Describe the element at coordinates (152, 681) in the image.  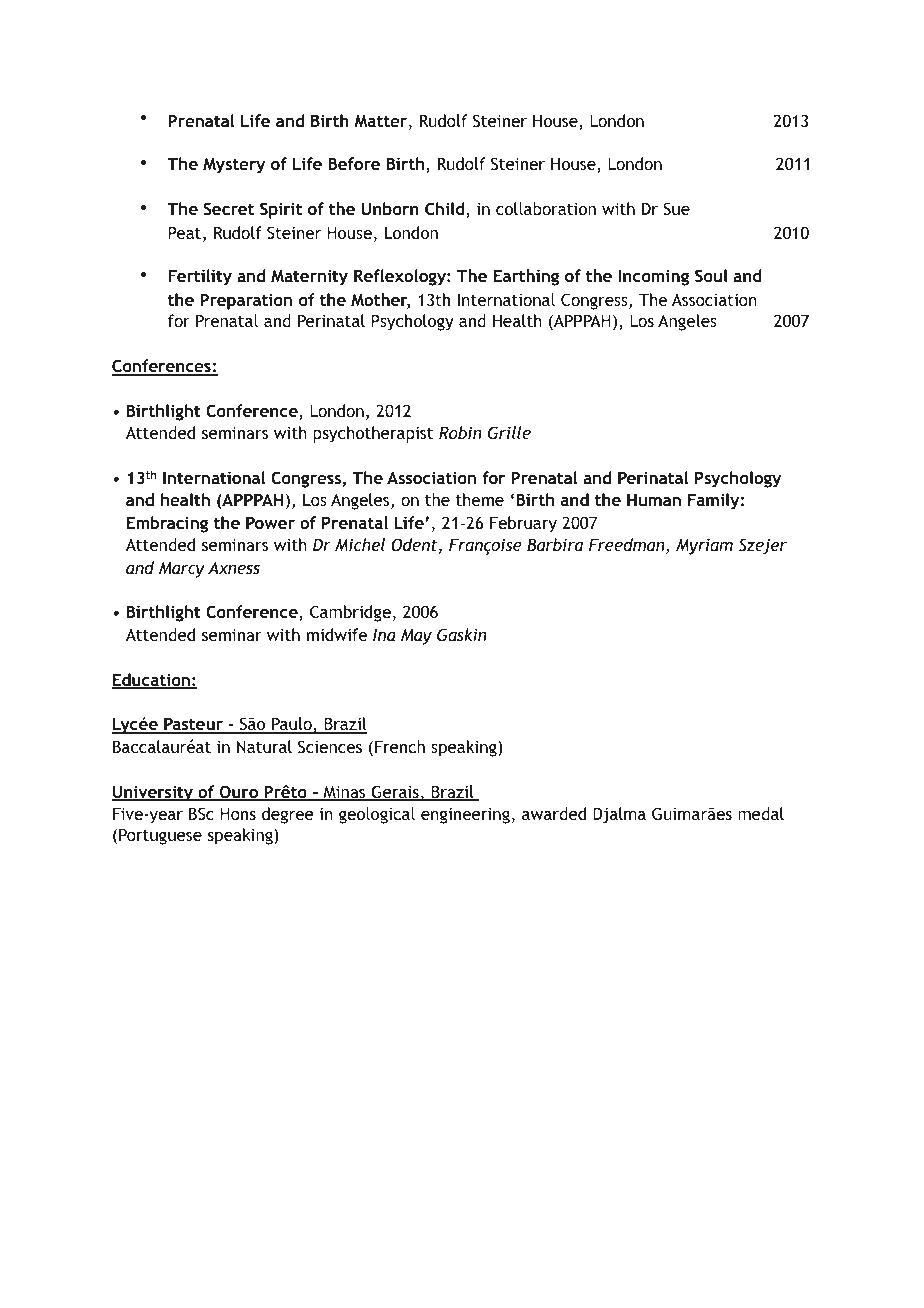
I see `Education` at that location.
